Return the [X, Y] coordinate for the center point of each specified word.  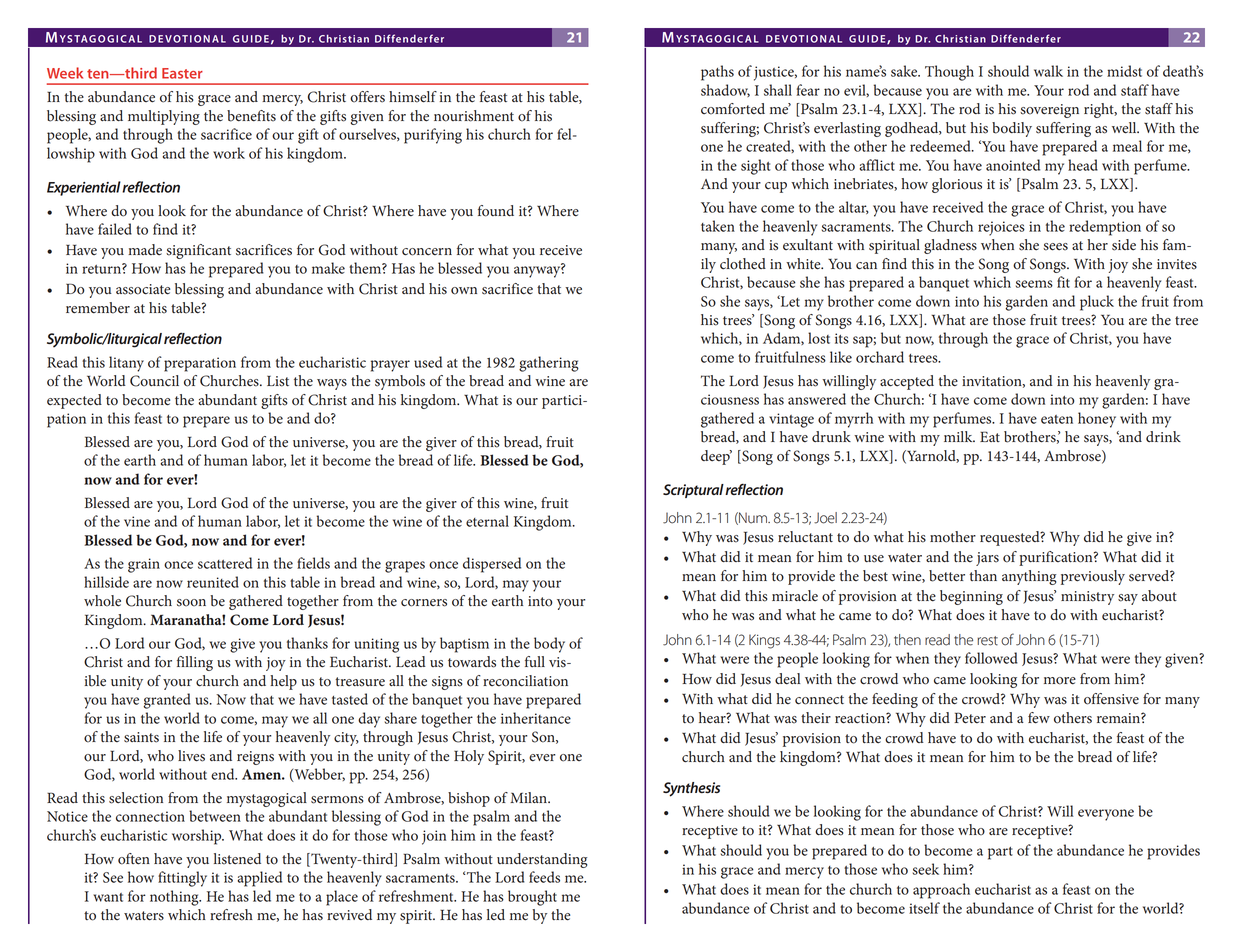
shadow [725, 90]
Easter [182, 73]
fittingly [182, 879]
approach [941, 891]
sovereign [1049, 111]
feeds [544, 877]
